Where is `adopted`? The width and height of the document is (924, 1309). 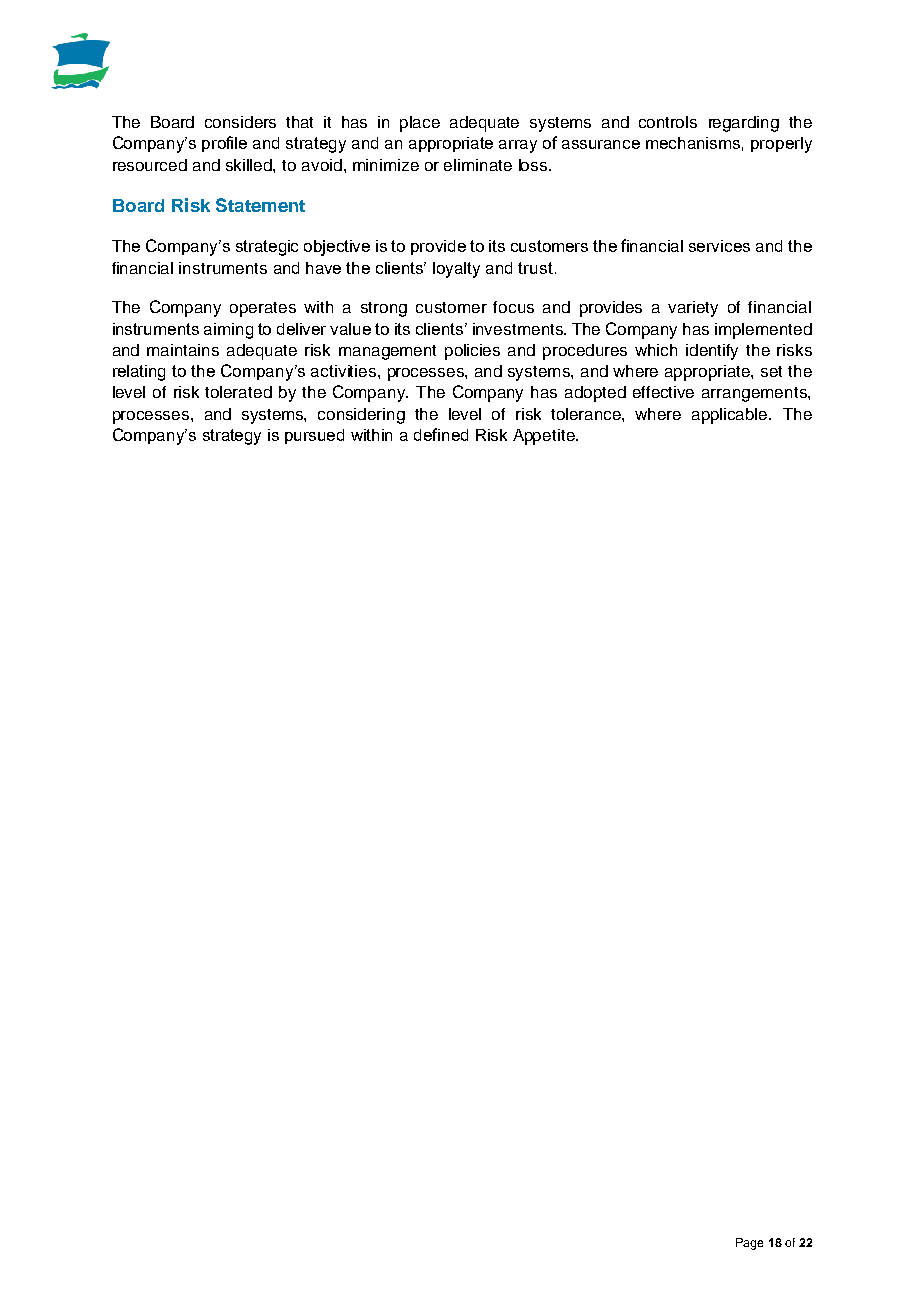
adopted is located at coordinates (595, 394).
